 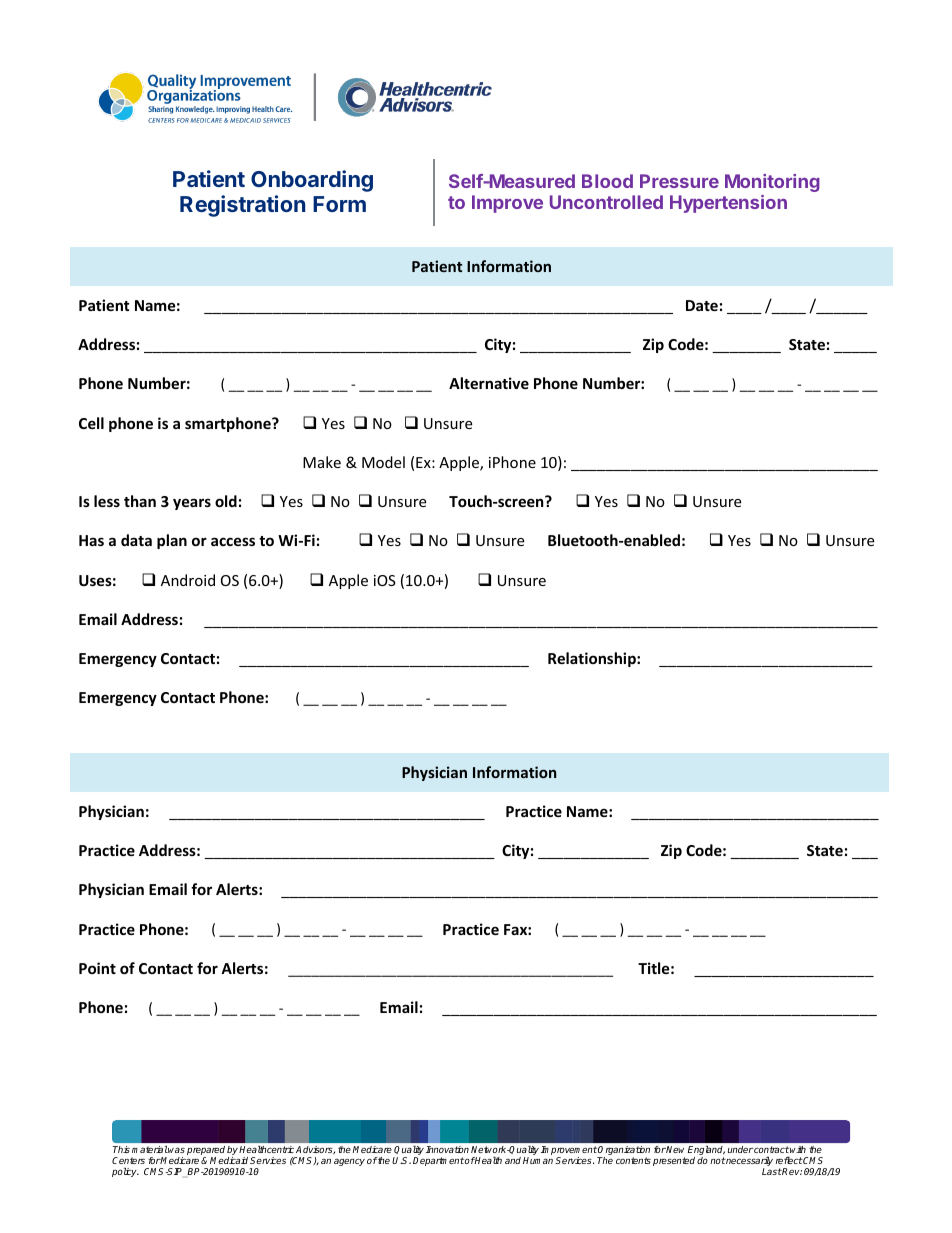 I want to click on under, so click(x=740, y=1149).
